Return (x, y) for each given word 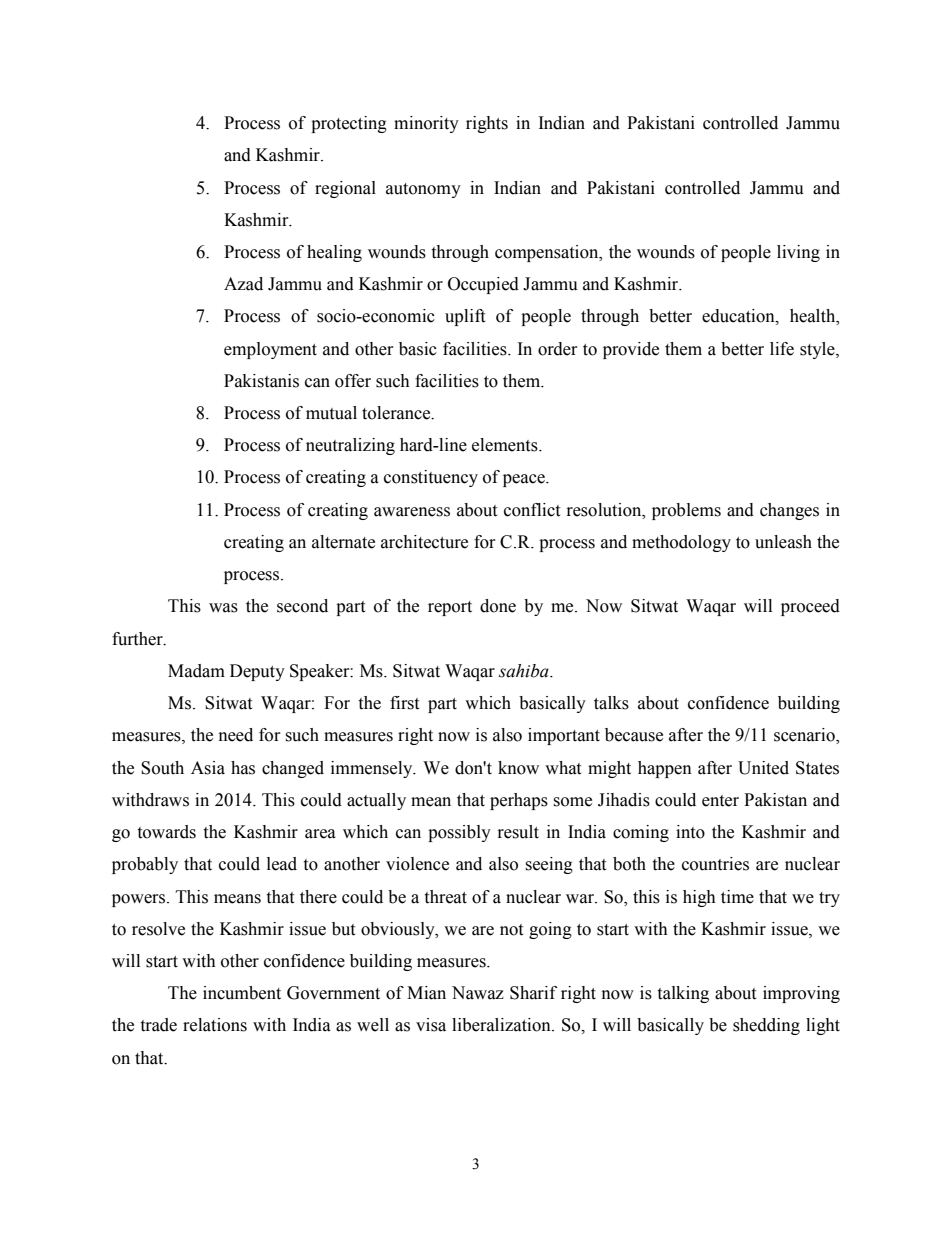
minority (426, 124)
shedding (766, 1026)
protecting (349, 124)
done (498, 606)
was (223, 608)
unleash (783, 542)
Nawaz (478, 993)
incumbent (242, 993)
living (798, 253)
